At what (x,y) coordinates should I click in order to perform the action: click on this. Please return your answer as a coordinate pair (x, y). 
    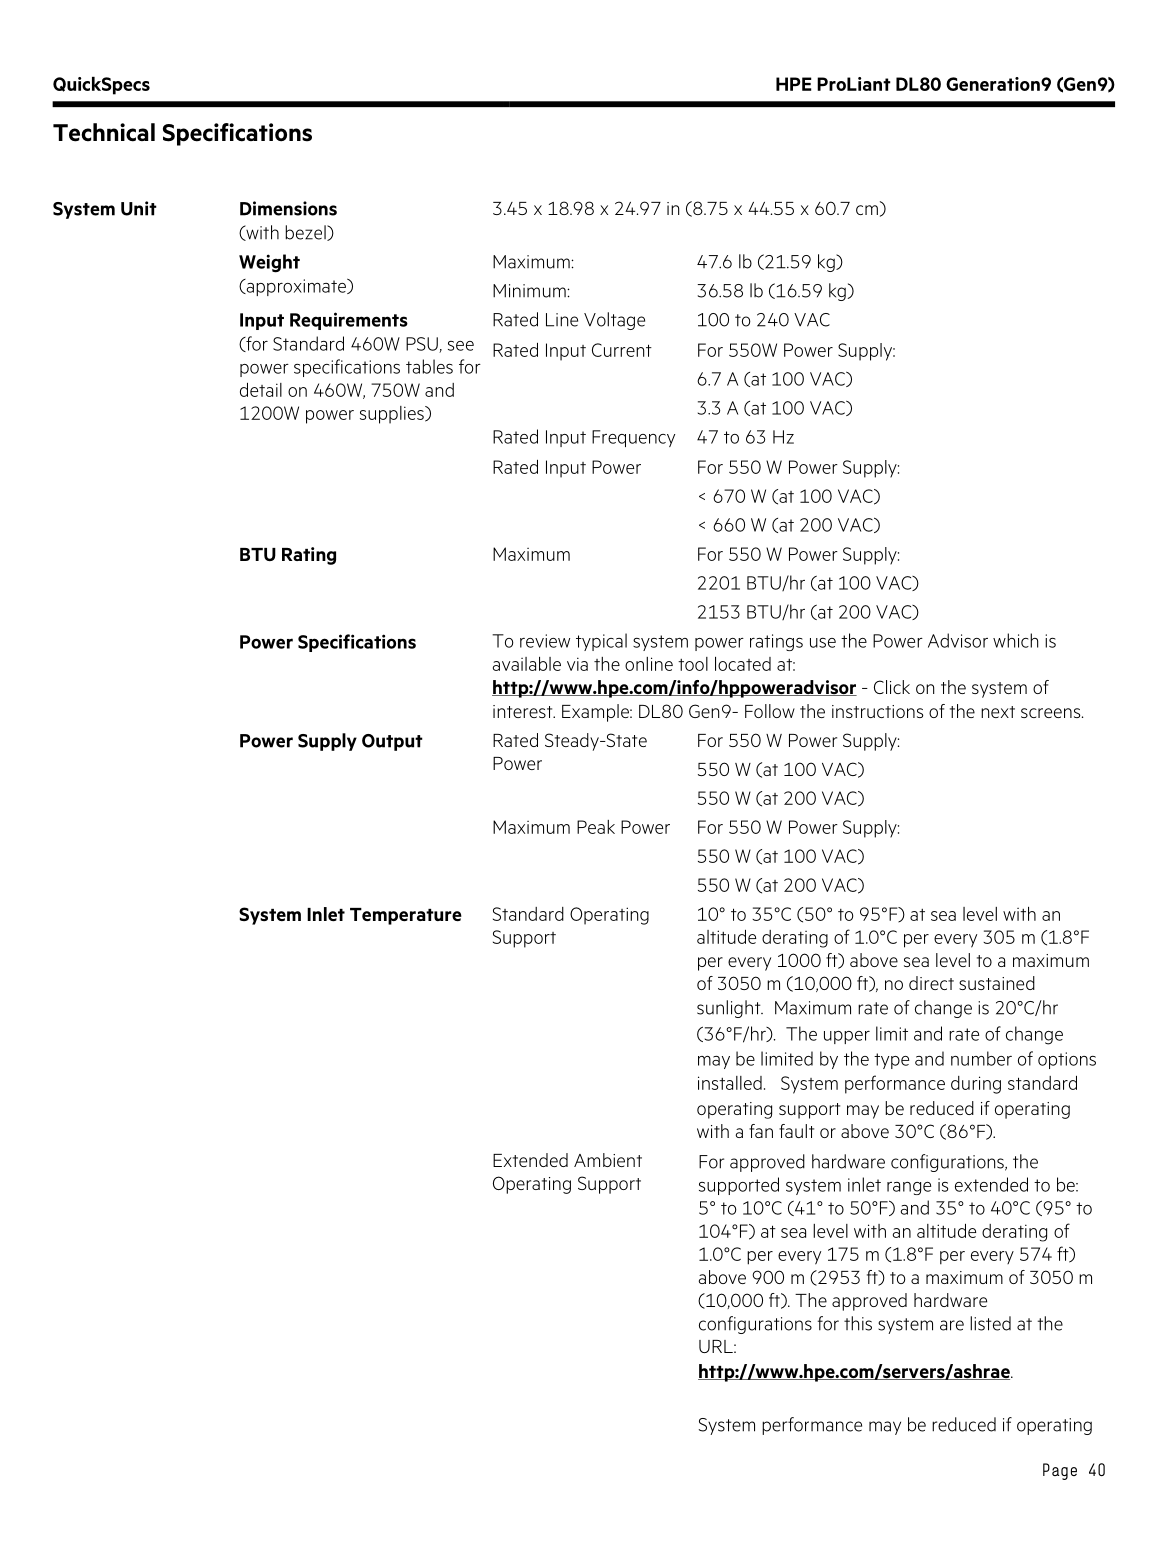
    Looking at the image, I should click on (858, 1323).
